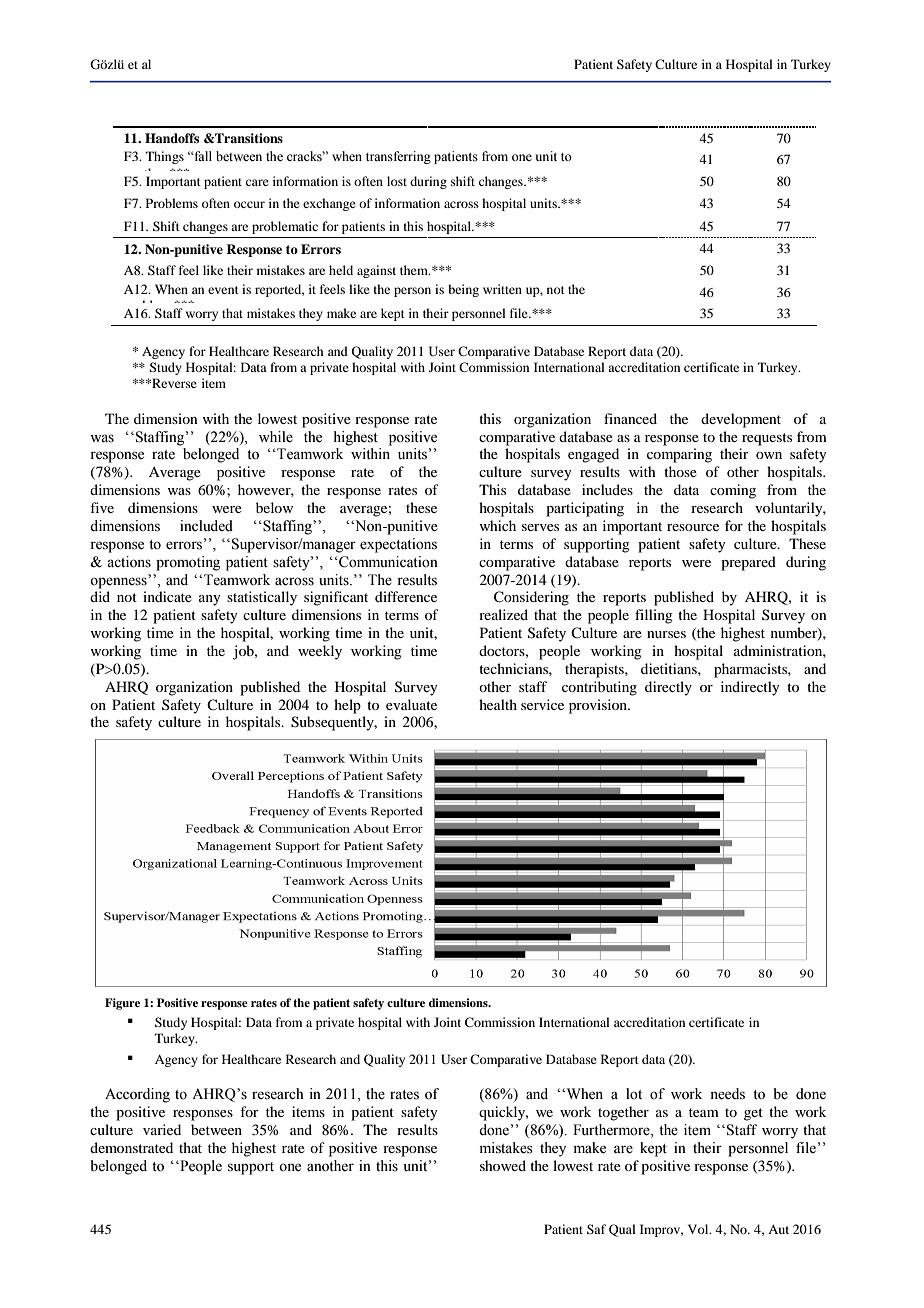  I want to click on showed, so click(503, 1165).
